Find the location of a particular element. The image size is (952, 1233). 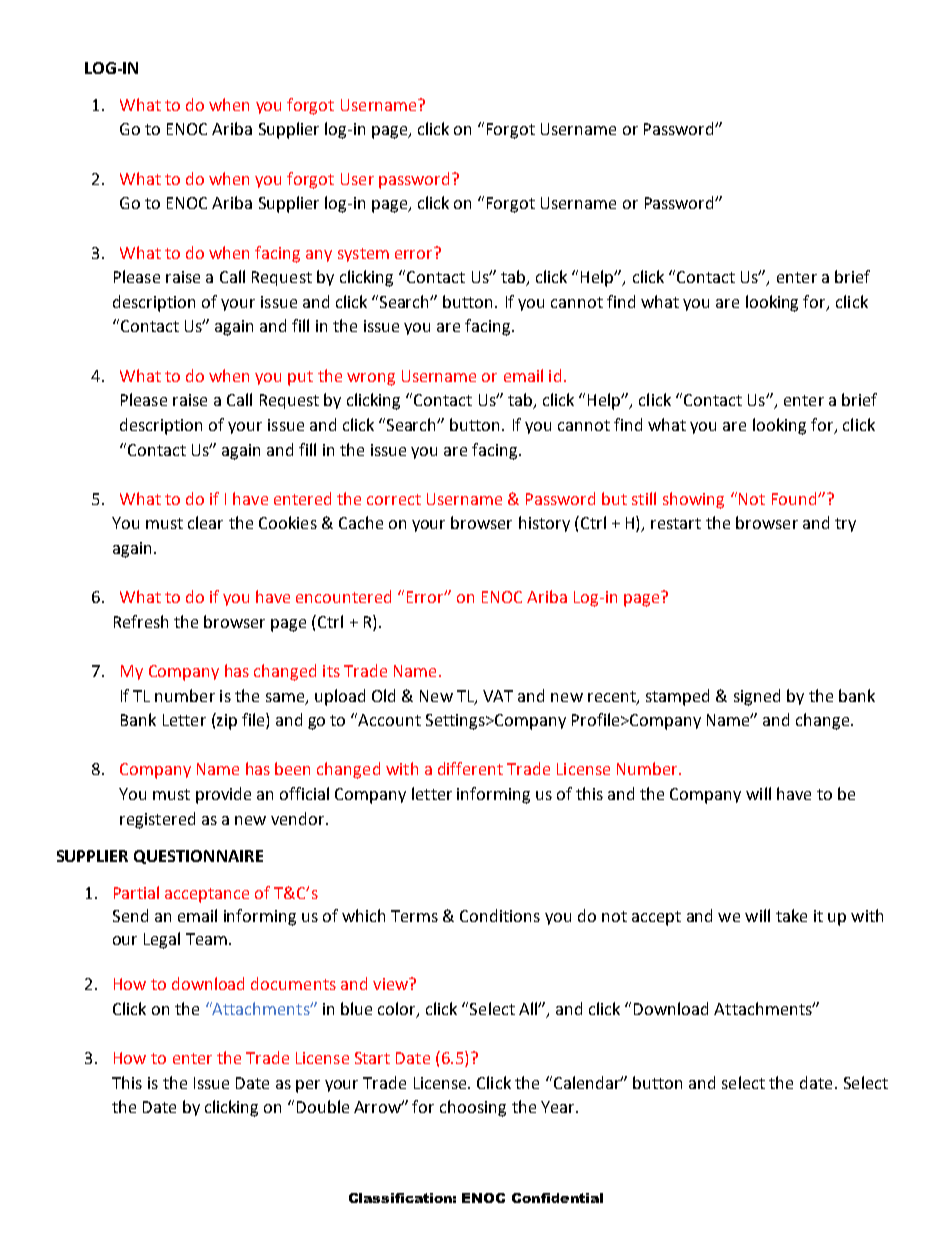

Confidential is located at coordinates (557, 1198).
